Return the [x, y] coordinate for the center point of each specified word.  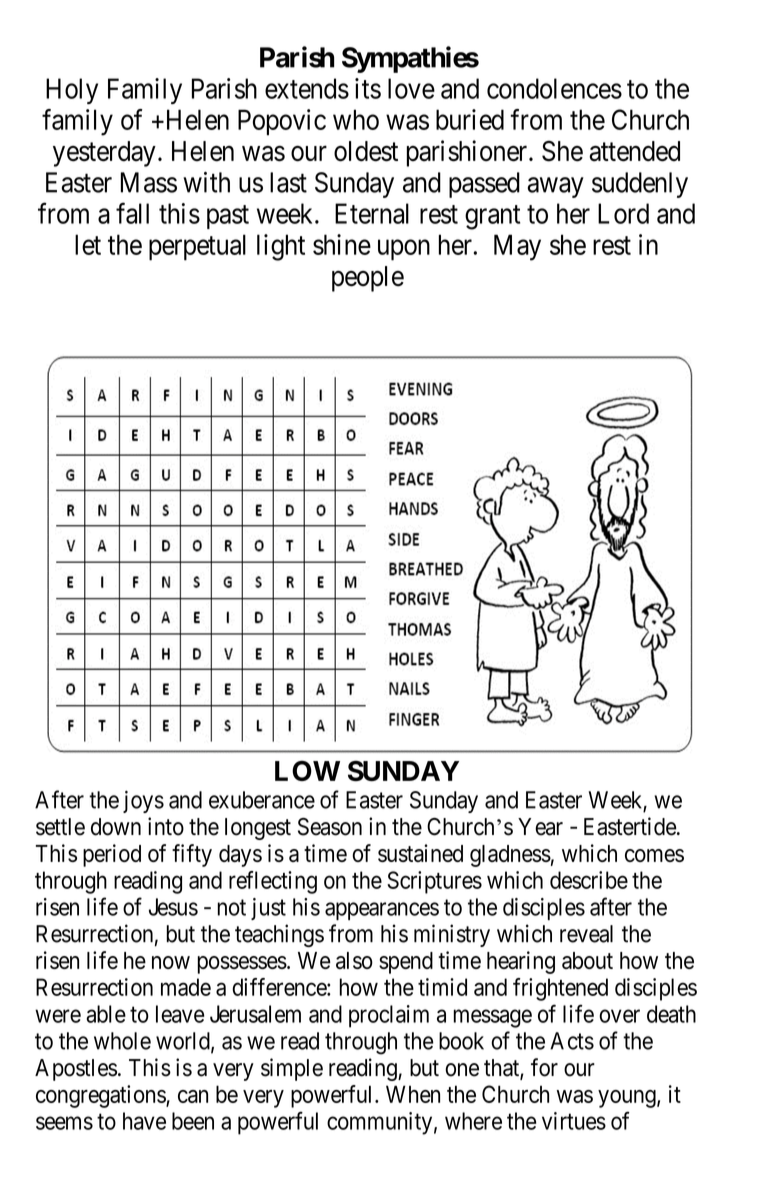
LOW [307, 770]
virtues [574, 1121]
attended [634, 151]
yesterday [104, 154]
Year [540, 827]
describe [589, 880]
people [368, 279]
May [517, 247]
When [413, 1094]
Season [330, 827]
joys [143, 801]
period [112, 855]
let [88, 244]
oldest [366, 151]
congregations [101, 1096]
